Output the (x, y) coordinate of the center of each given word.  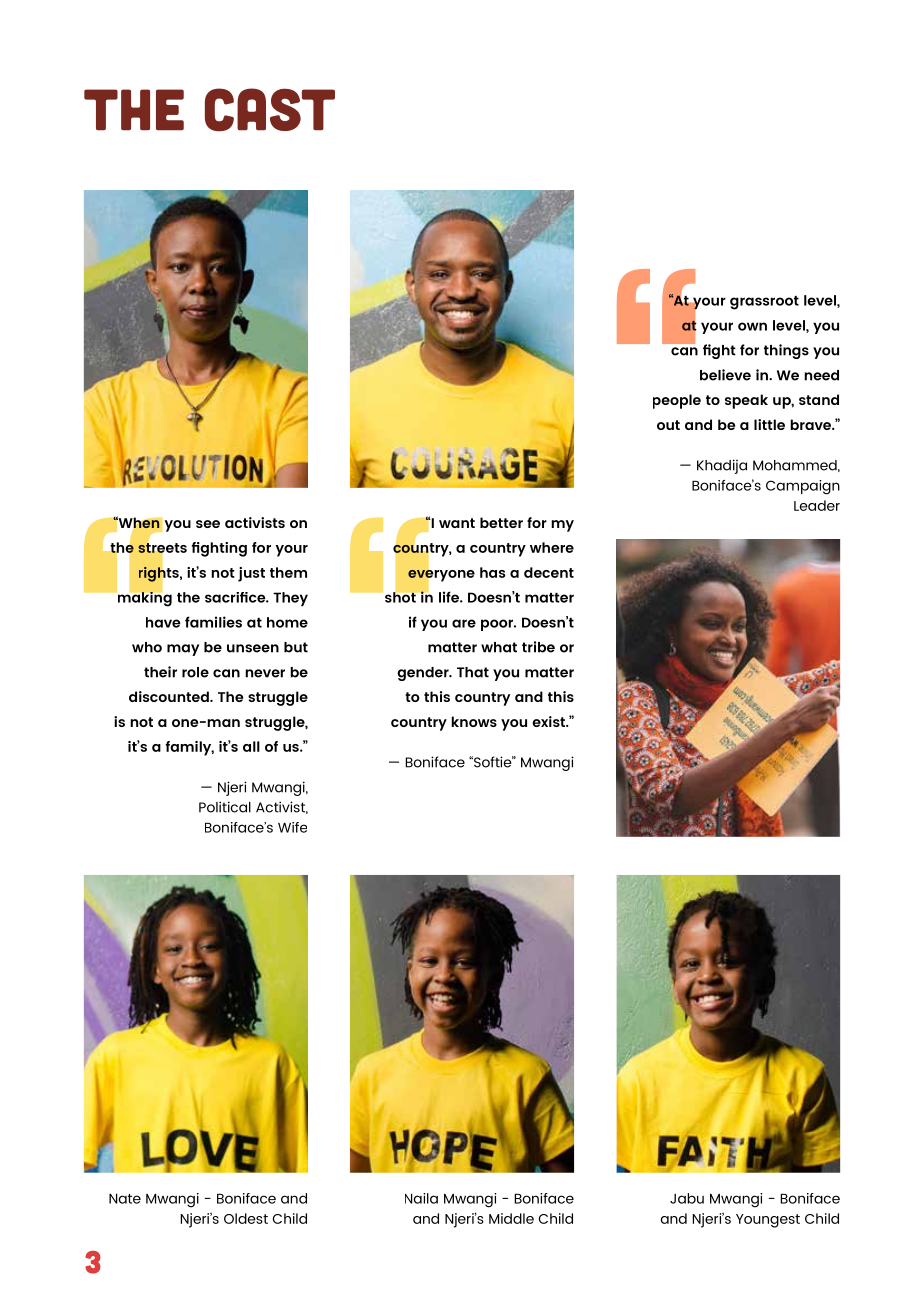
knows (474, 721)
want (457, 523)
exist (549, 721)
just (251, 574)
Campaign (803, 487)
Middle (511, 1218)
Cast (270, 110)
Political (225, 807)
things (786, 351)
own (752, 326)
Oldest (246, 1218)
